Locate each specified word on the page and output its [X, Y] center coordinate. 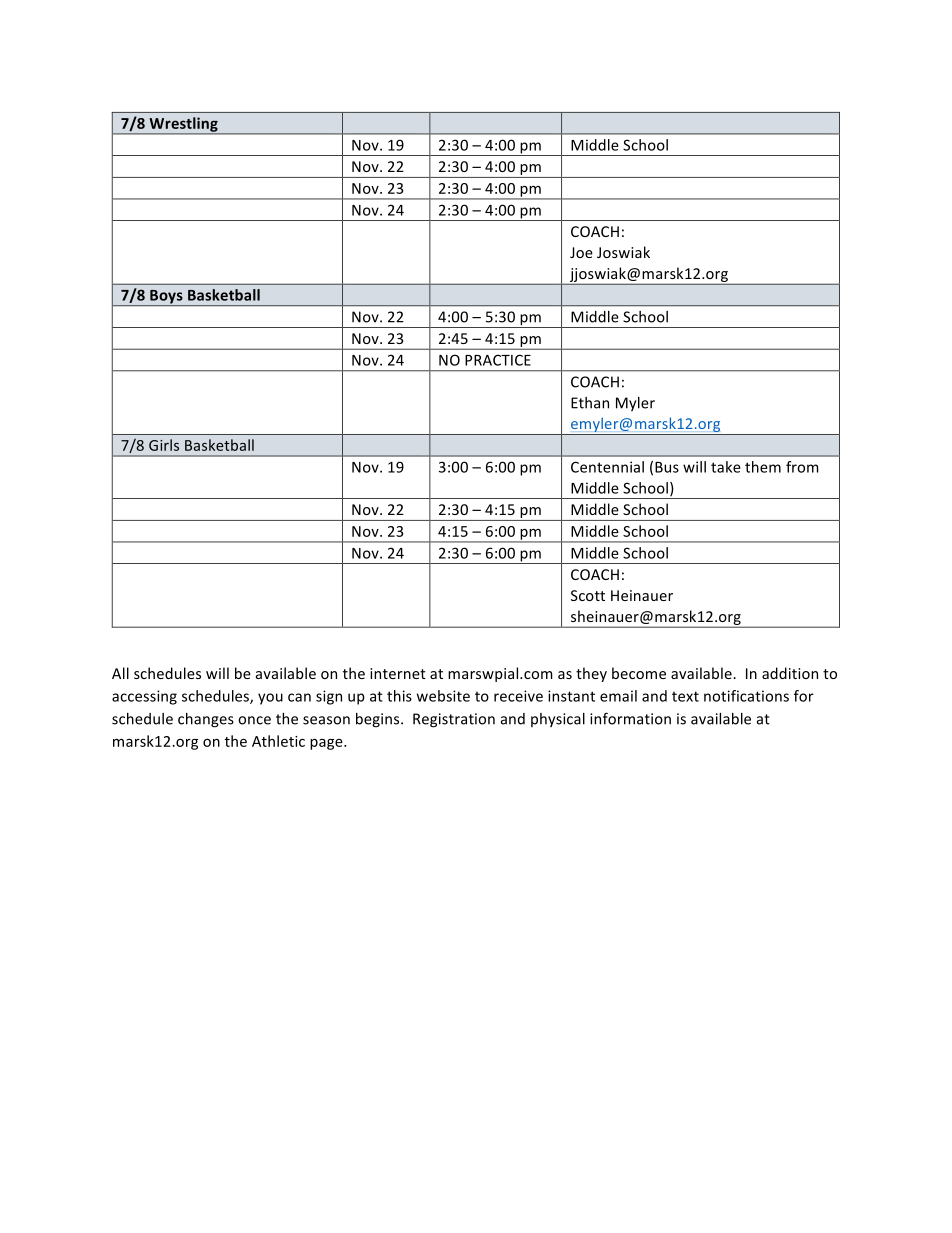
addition [790, 673]
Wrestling [183, 125]
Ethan [590, 403]
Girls [164, 445]
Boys [166, 298]
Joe [581, 252]
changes [206, 720]
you [270, 699]
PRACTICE [498, 360]
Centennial [607, 467]
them [763, 467]
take [726, 467]
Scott [588, 595]
